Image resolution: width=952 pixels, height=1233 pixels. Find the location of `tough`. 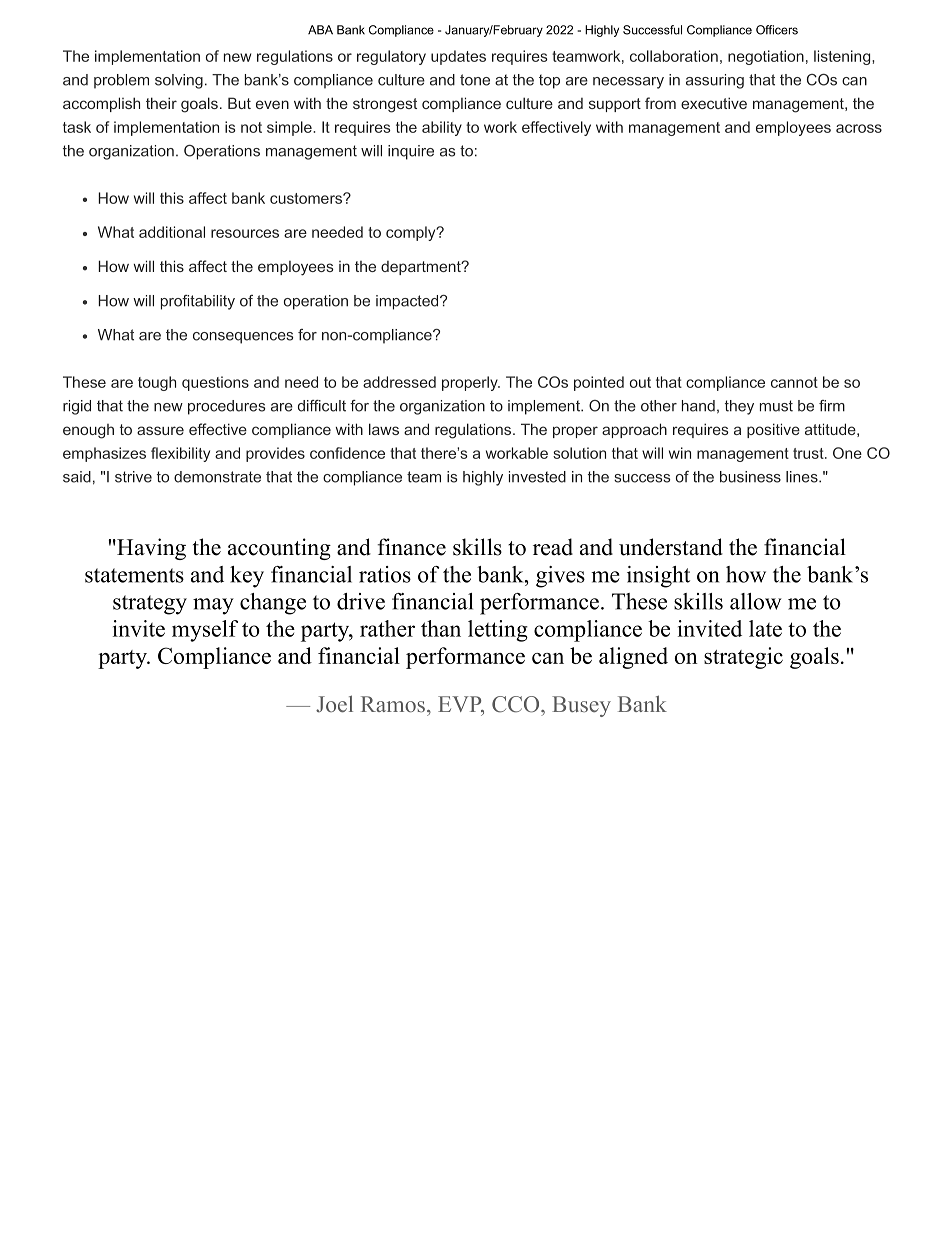

tough is located at coordinates (157, 383).
